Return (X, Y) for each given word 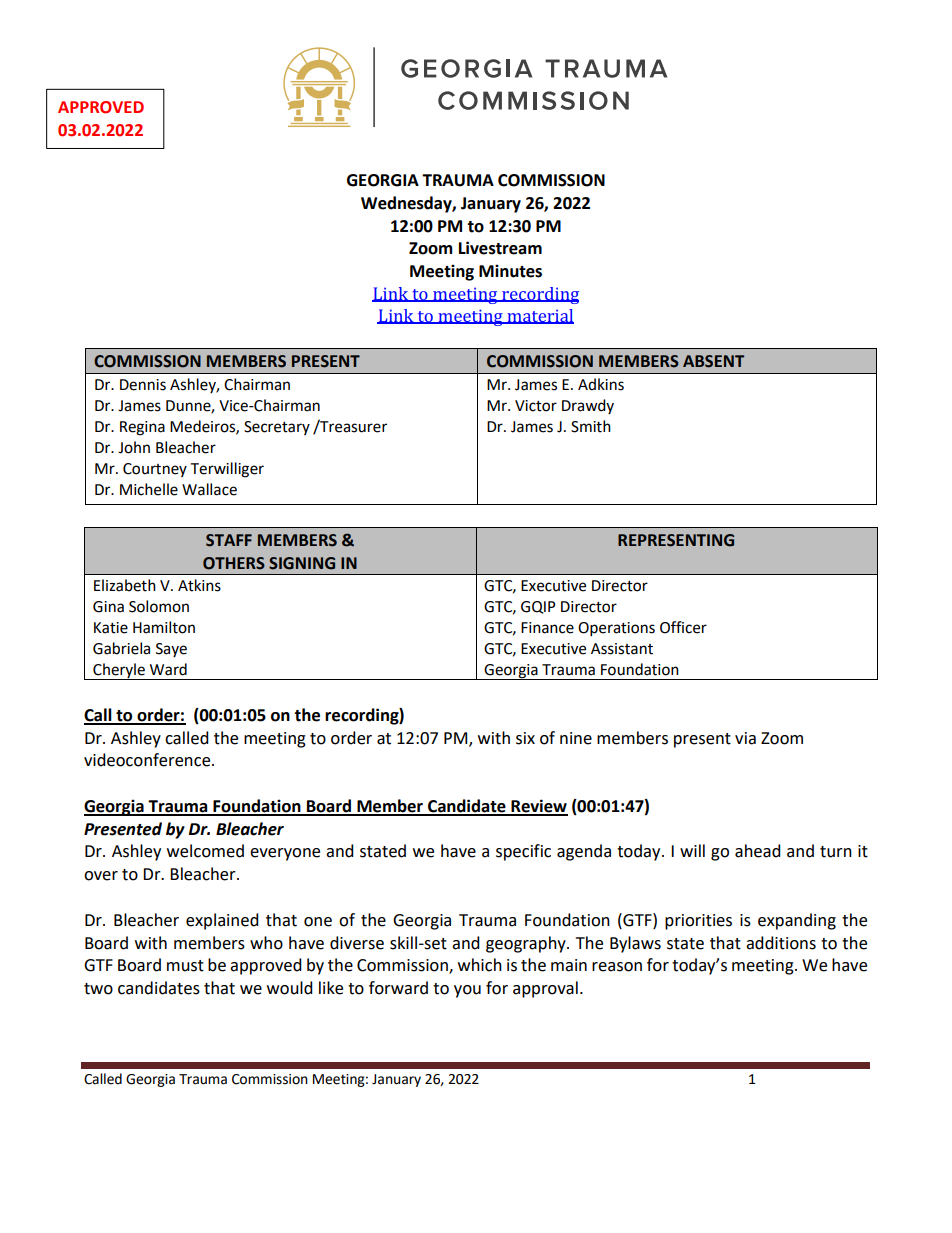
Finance (547, 628)
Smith (591, 426)
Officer (683, 627)
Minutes (510, 271)
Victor (536, 406)
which (480, 965)
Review (538, 807)
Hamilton (164, 627)
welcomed (205, 851)
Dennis (143, 385)
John (134, 447)
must (185, 966)
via (745, 738)
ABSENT (713, 361)
